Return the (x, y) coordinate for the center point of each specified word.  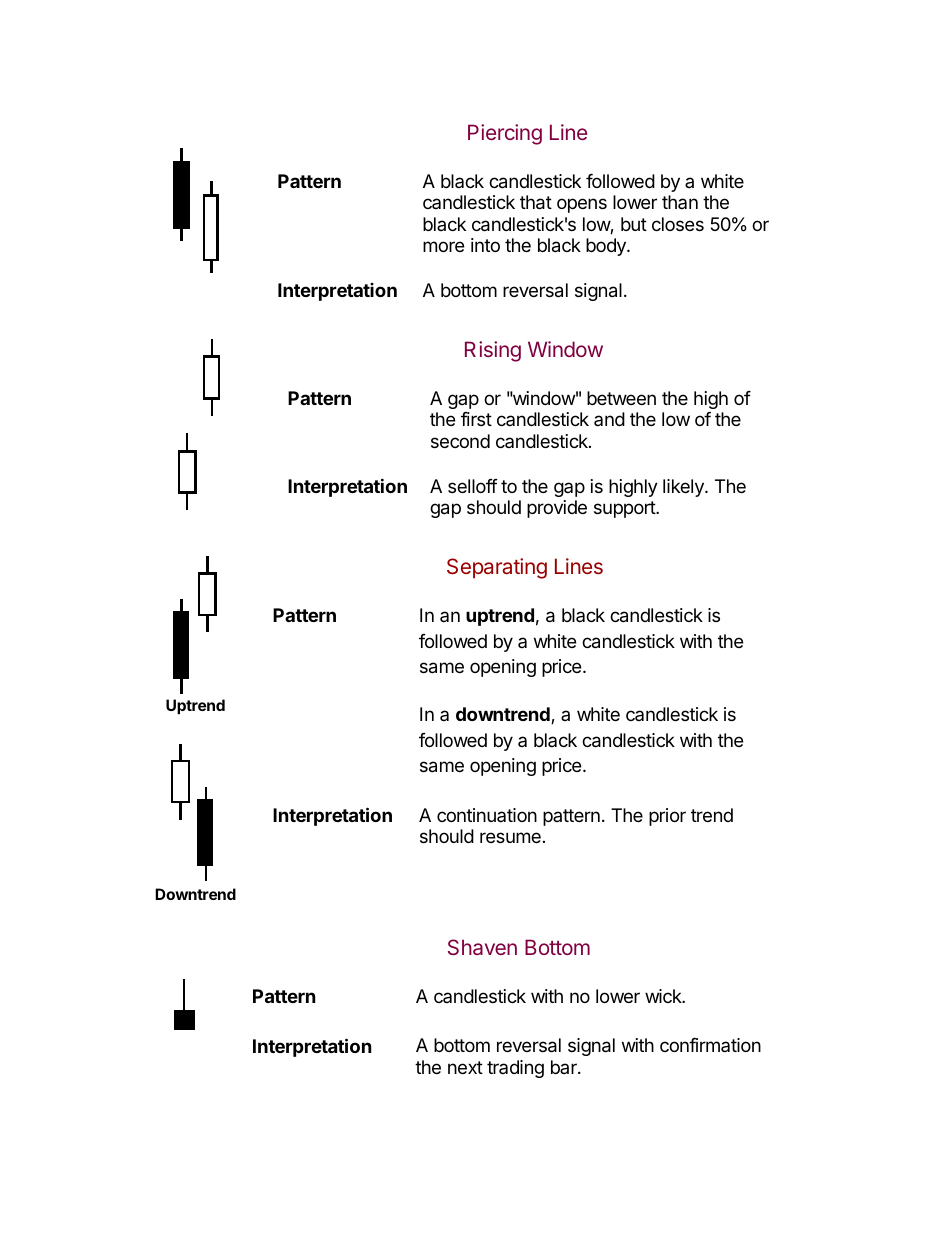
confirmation (710, 1045)
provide (557, 509)
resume (510, 837)
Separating (497, 568)
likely (684, 488)
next (465, 1067)
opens (582, 205)
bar (565, 1067)
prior (667, 817)
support (625, 509)
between (621, 398)
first (476, 419)
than (680, 202)
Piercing (505, 134)
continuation (487, 815)
